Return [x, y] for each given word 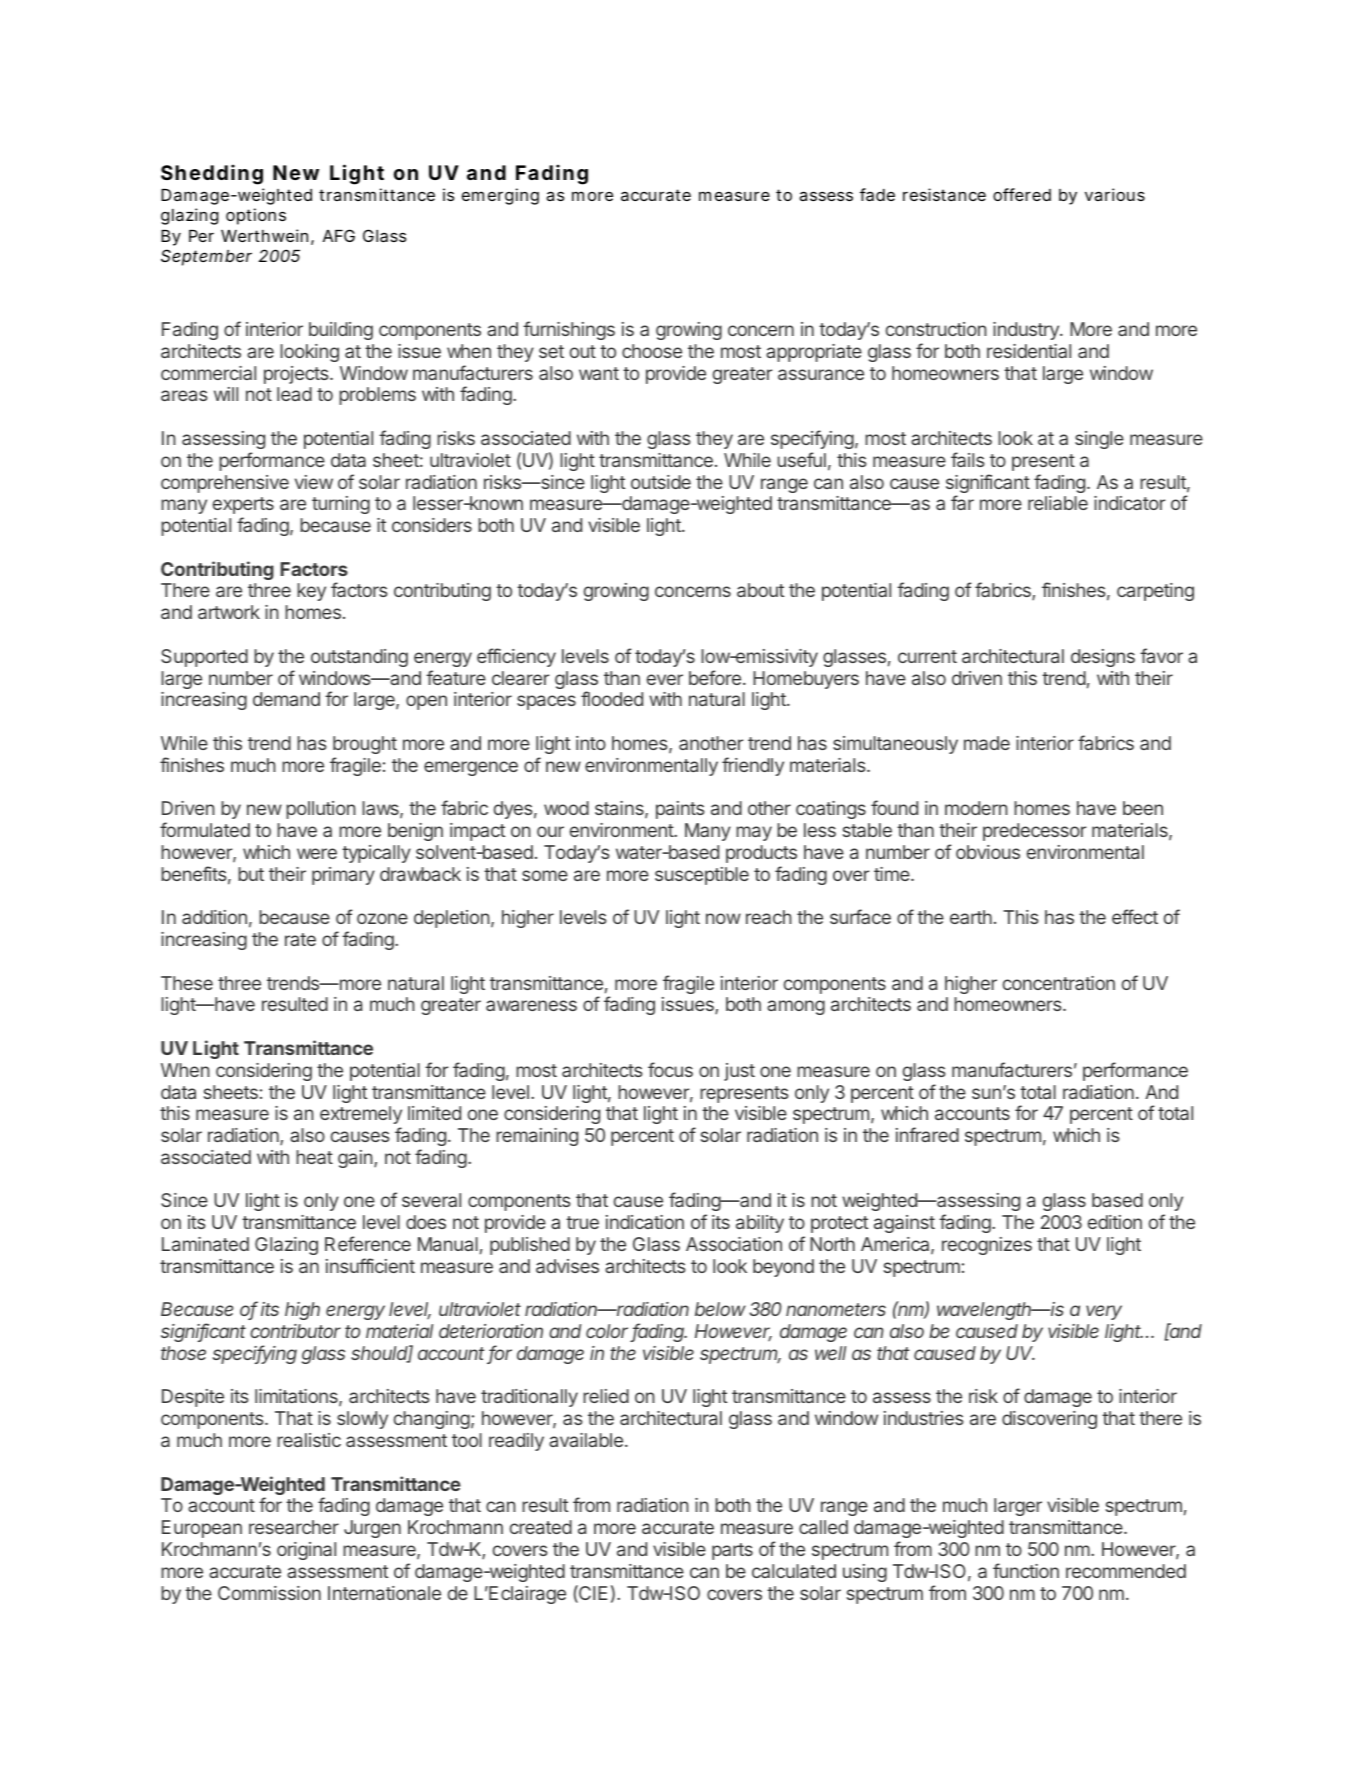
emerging [500, 196]
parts [732, 1551]
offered [1022, 194]
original [306, 1551]
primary [343, 876]
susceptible [702, 876]
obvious [988, 852]
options [256, 216]
